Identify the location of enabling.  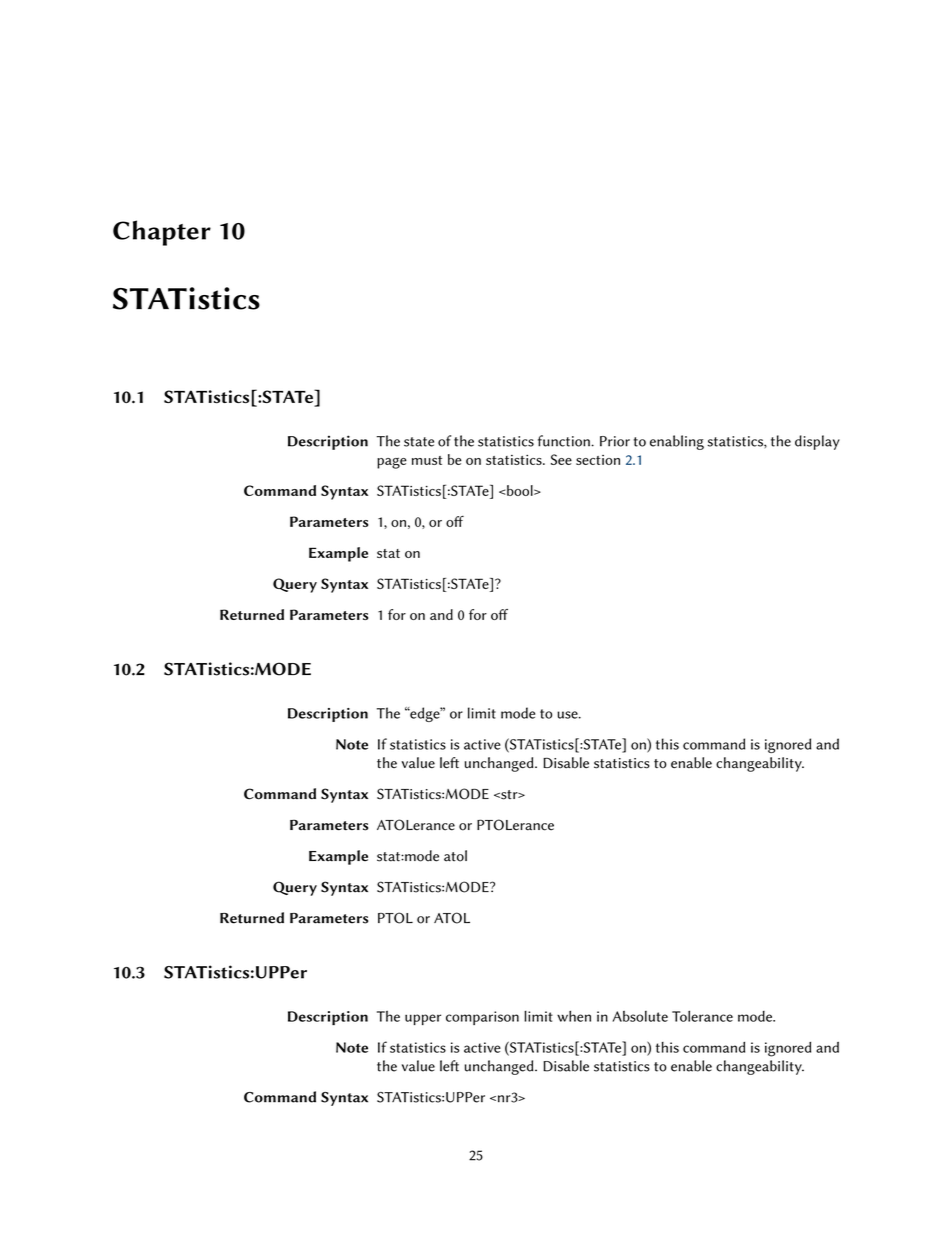
(677, 442).
